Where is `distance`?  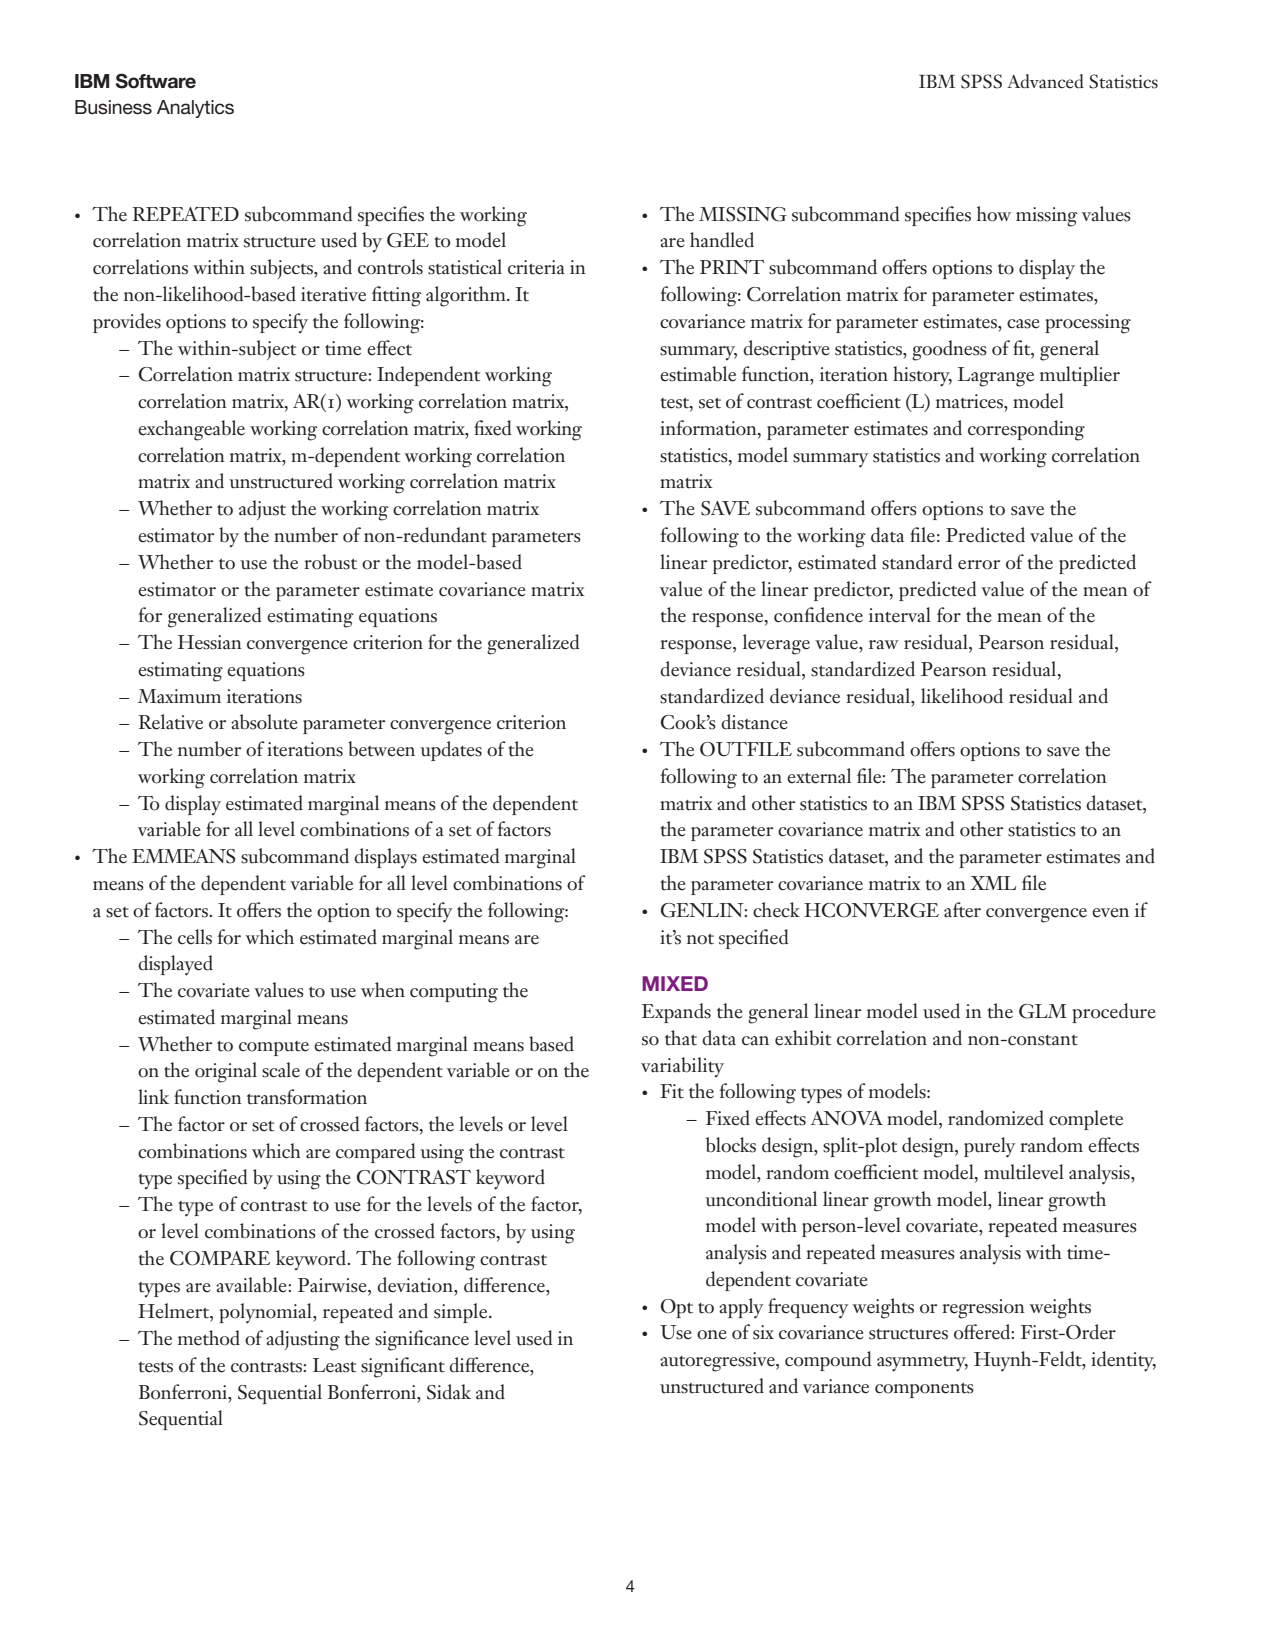
distance is located at coordinates (754, 722).
